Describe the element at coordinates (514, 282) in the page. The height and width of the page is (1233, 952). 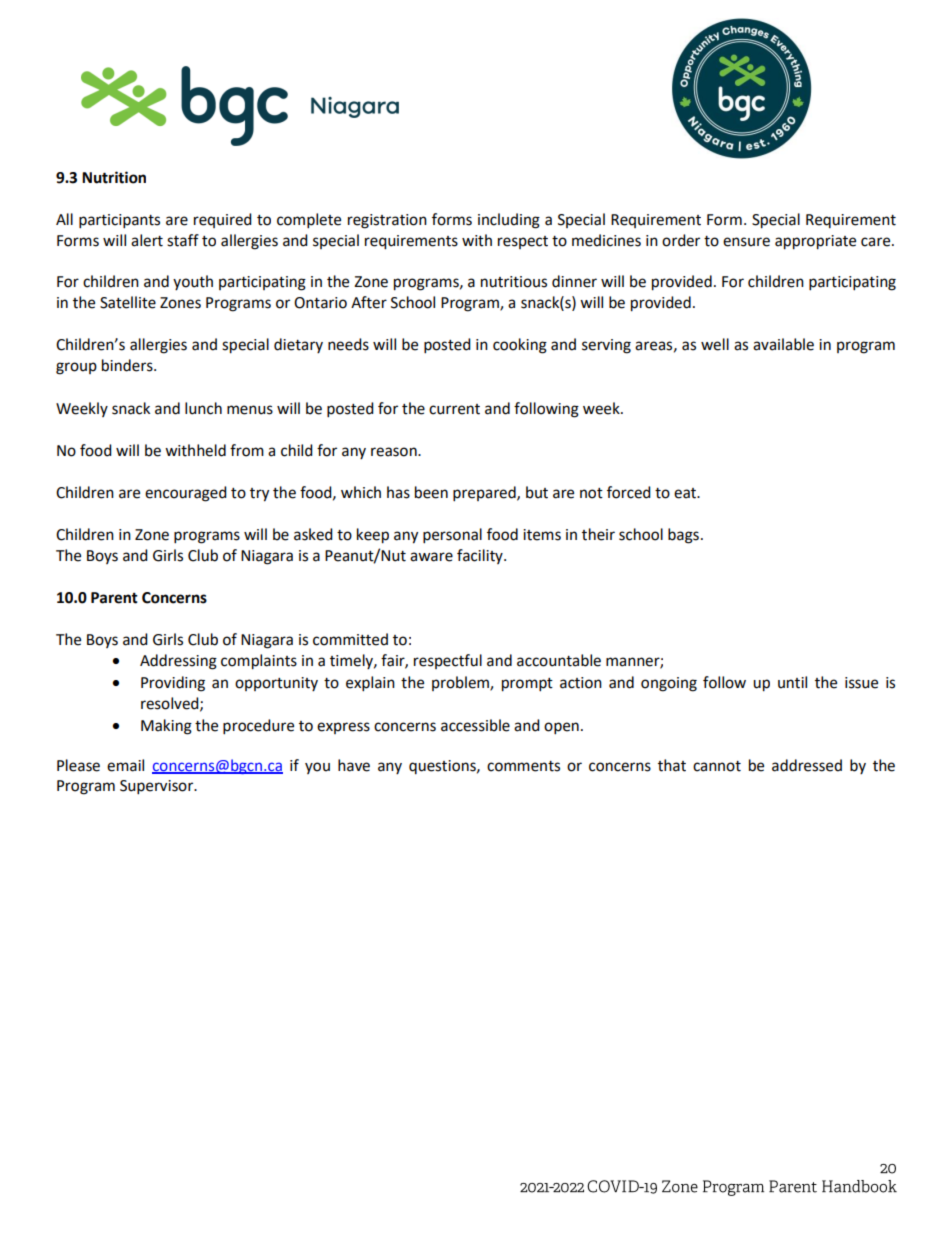
I see `nutritious` at that location.
